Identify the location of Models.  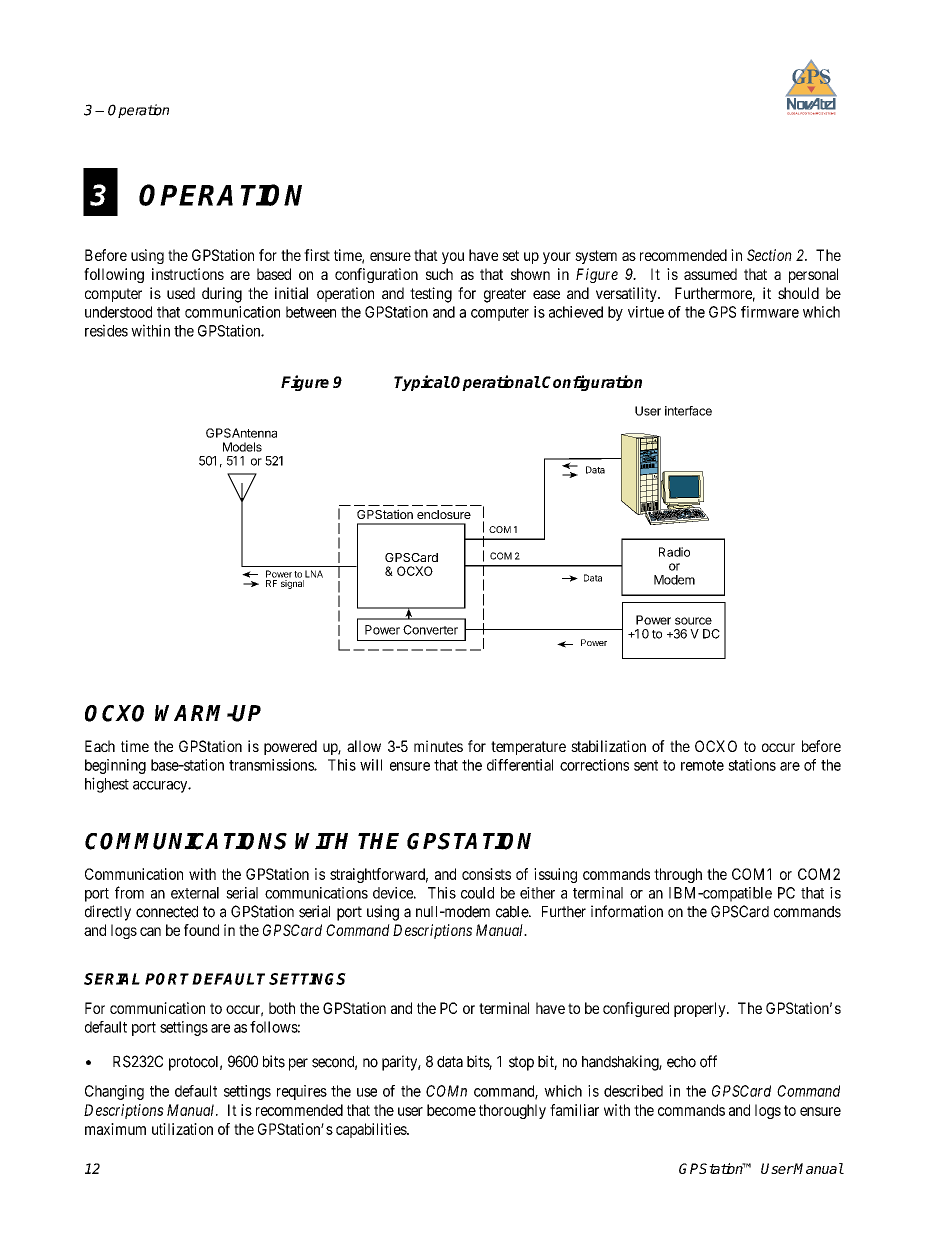
(242, 447).
